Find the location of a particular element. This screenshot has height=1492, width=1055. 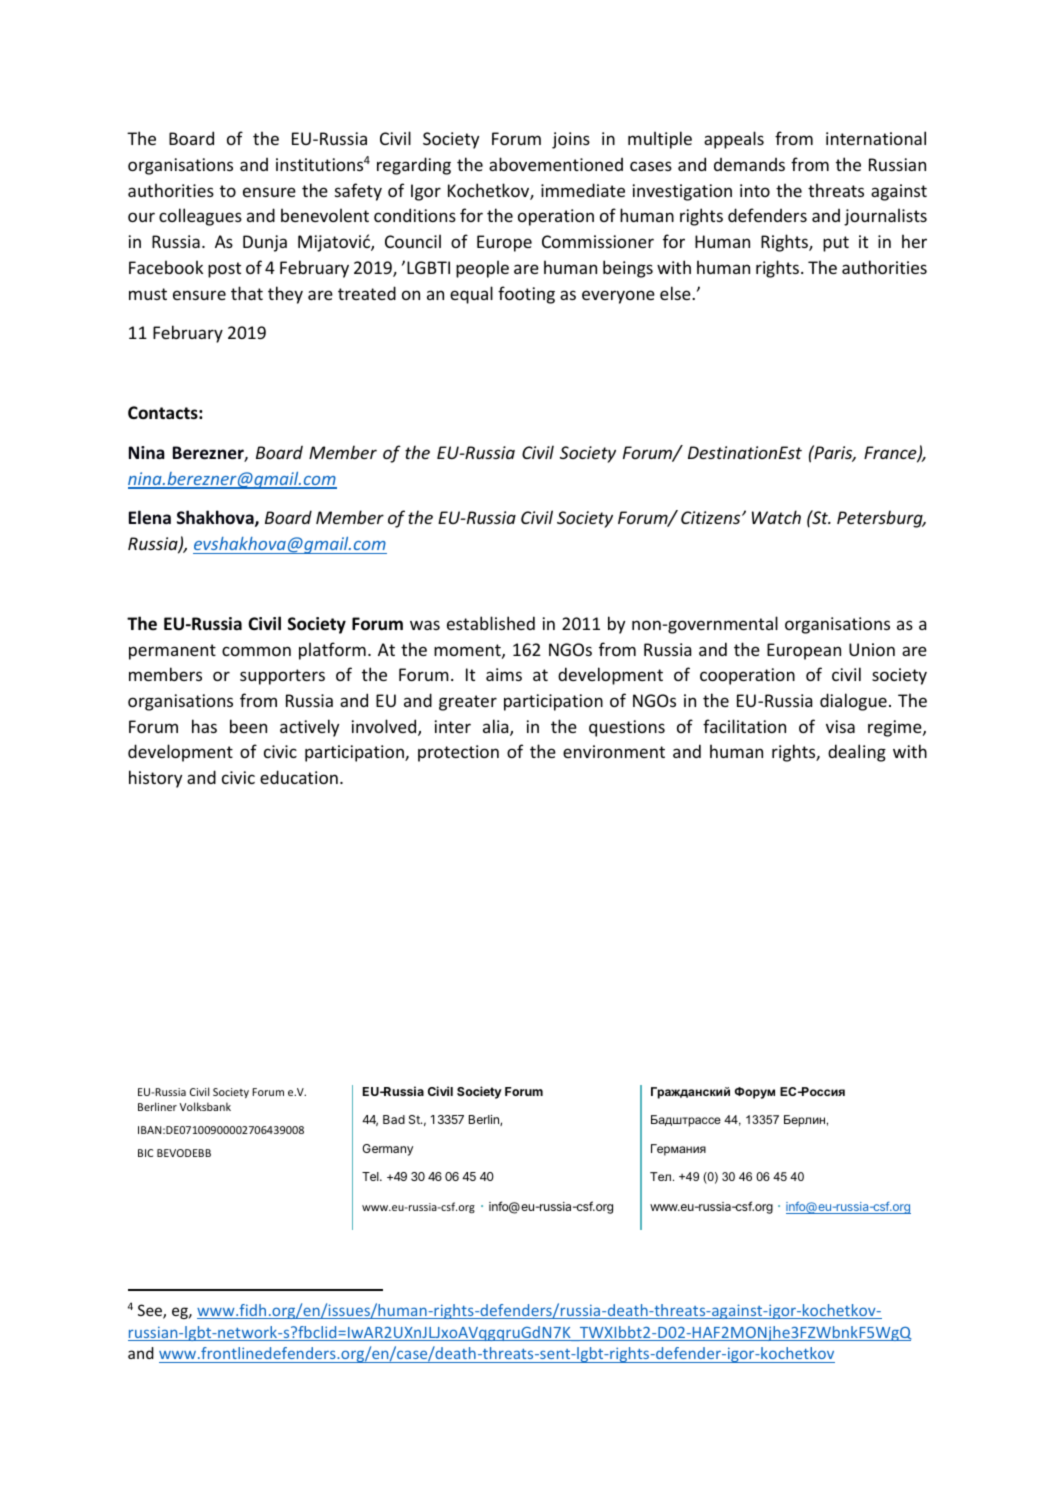

BIC is located at coordinates (145, 1153).
